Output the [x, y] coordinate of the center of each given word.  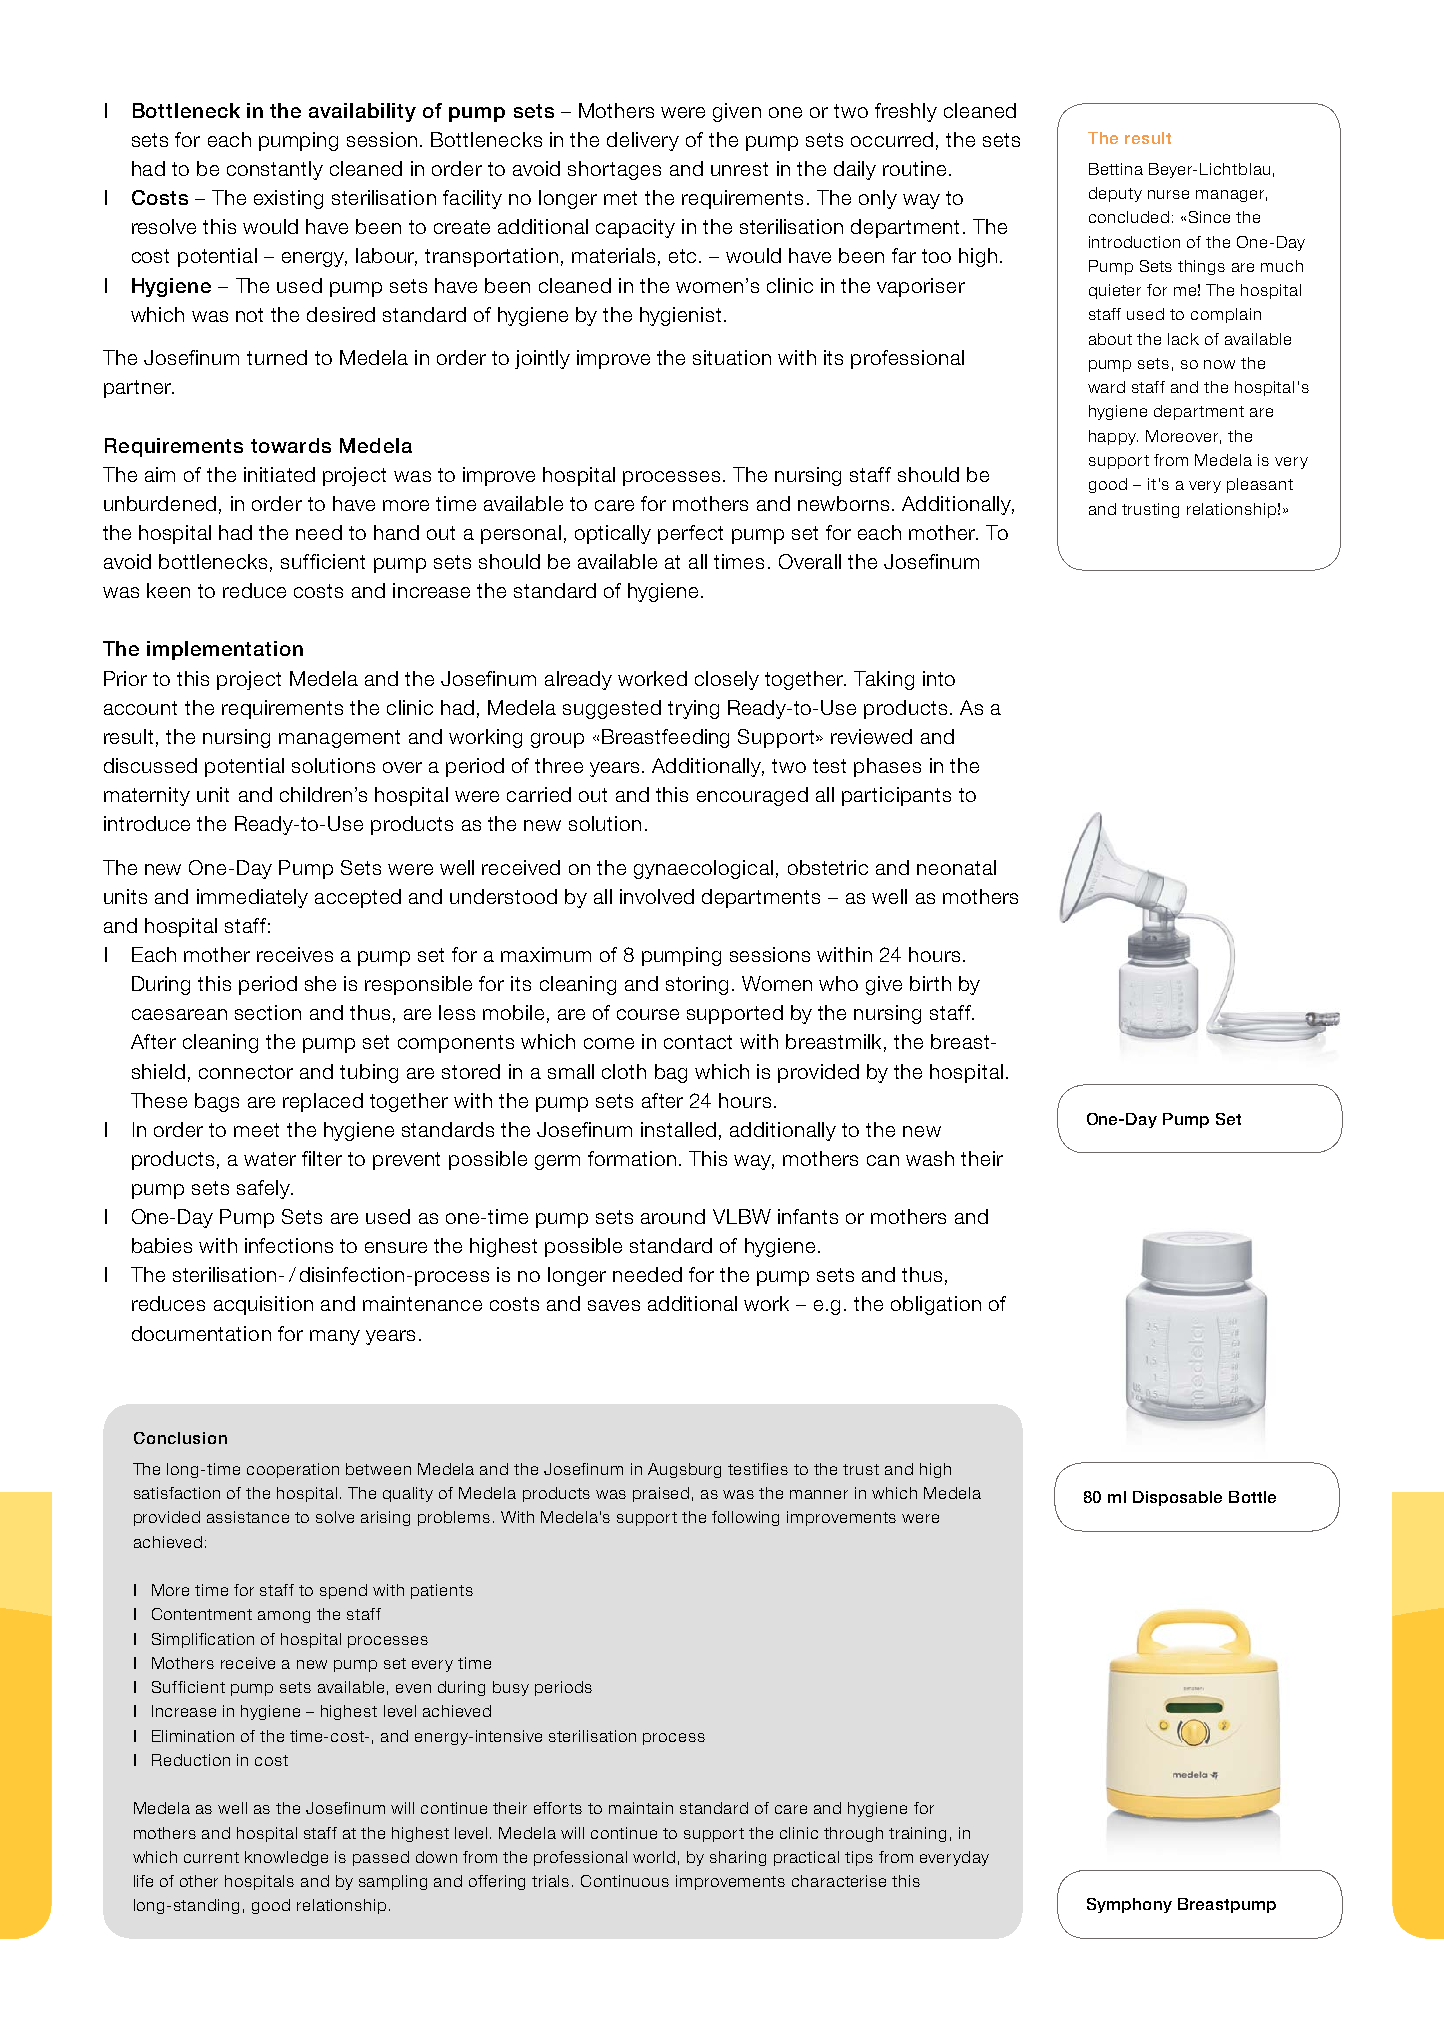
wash [930, 1158]
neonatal [956, 867]
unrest [739, 169]
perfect [690, 534]
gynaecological [703, 869]
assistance [248, 1517]
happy [1113, 437]
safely [264, 1189]
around [673, 1216]
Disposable [1177, 1498]
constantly [275, 170]
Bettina [1116, 169]
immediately [252, 898]
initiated [279, 474]
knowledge [286, 1858]
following [745, 1518]
